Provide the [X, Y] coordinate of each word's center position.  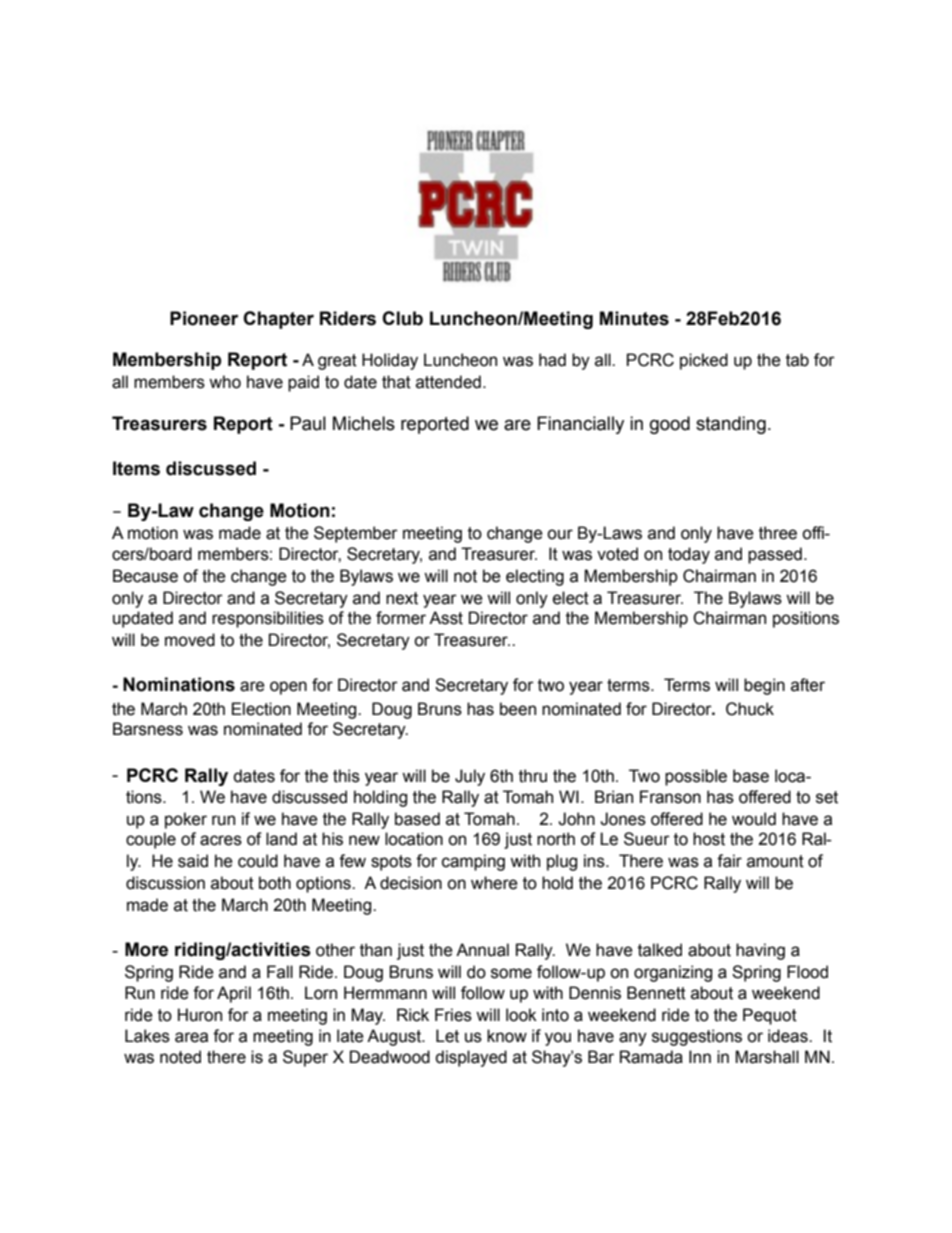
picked [704, 361]
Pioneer [204, 318]
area [191, 1037]
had [552, 360]
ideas [789, 1036]
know [507, 1036]
